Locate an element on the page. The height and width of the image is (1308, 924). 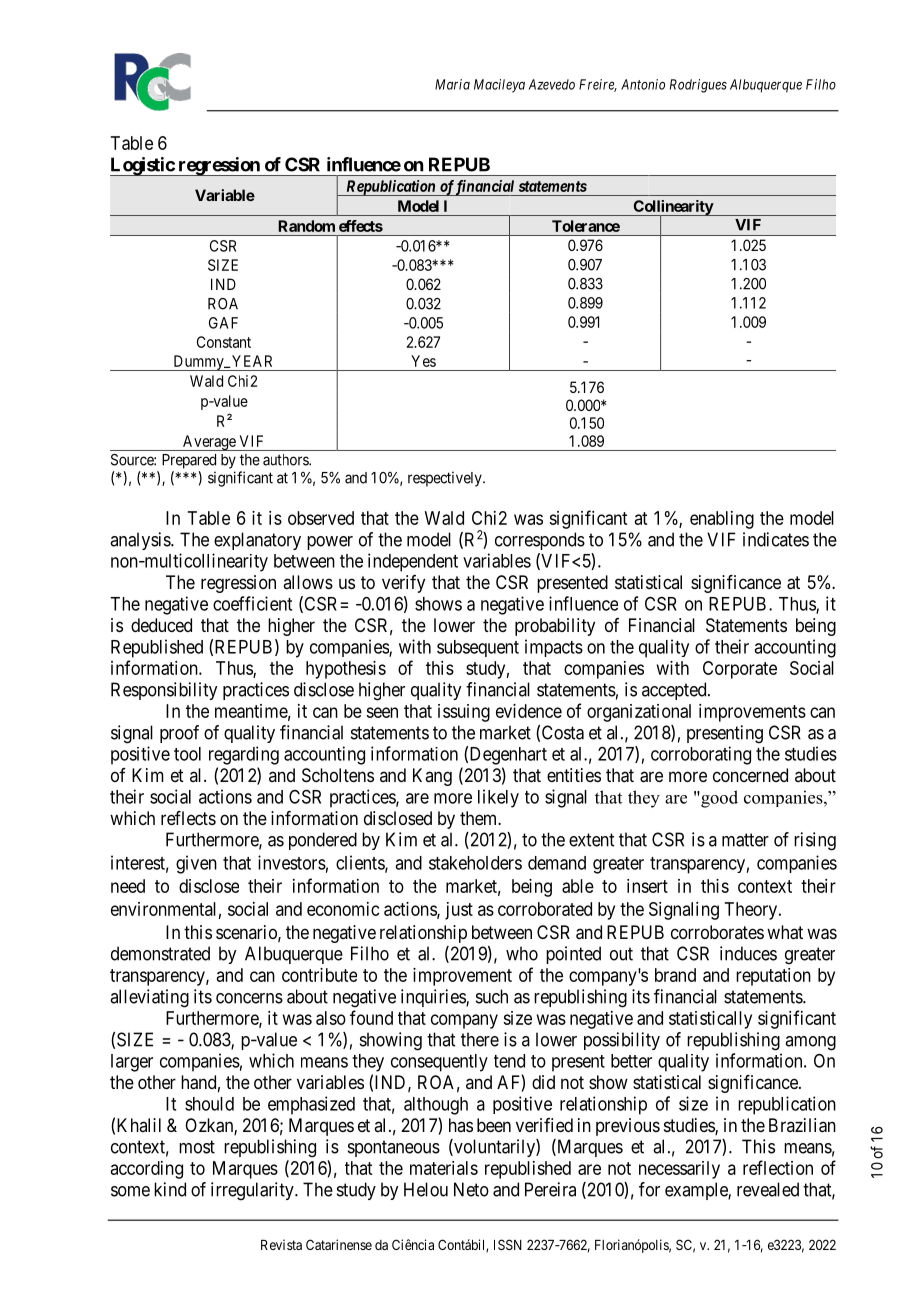
demonstrated is located at coordinates (160, 953).
